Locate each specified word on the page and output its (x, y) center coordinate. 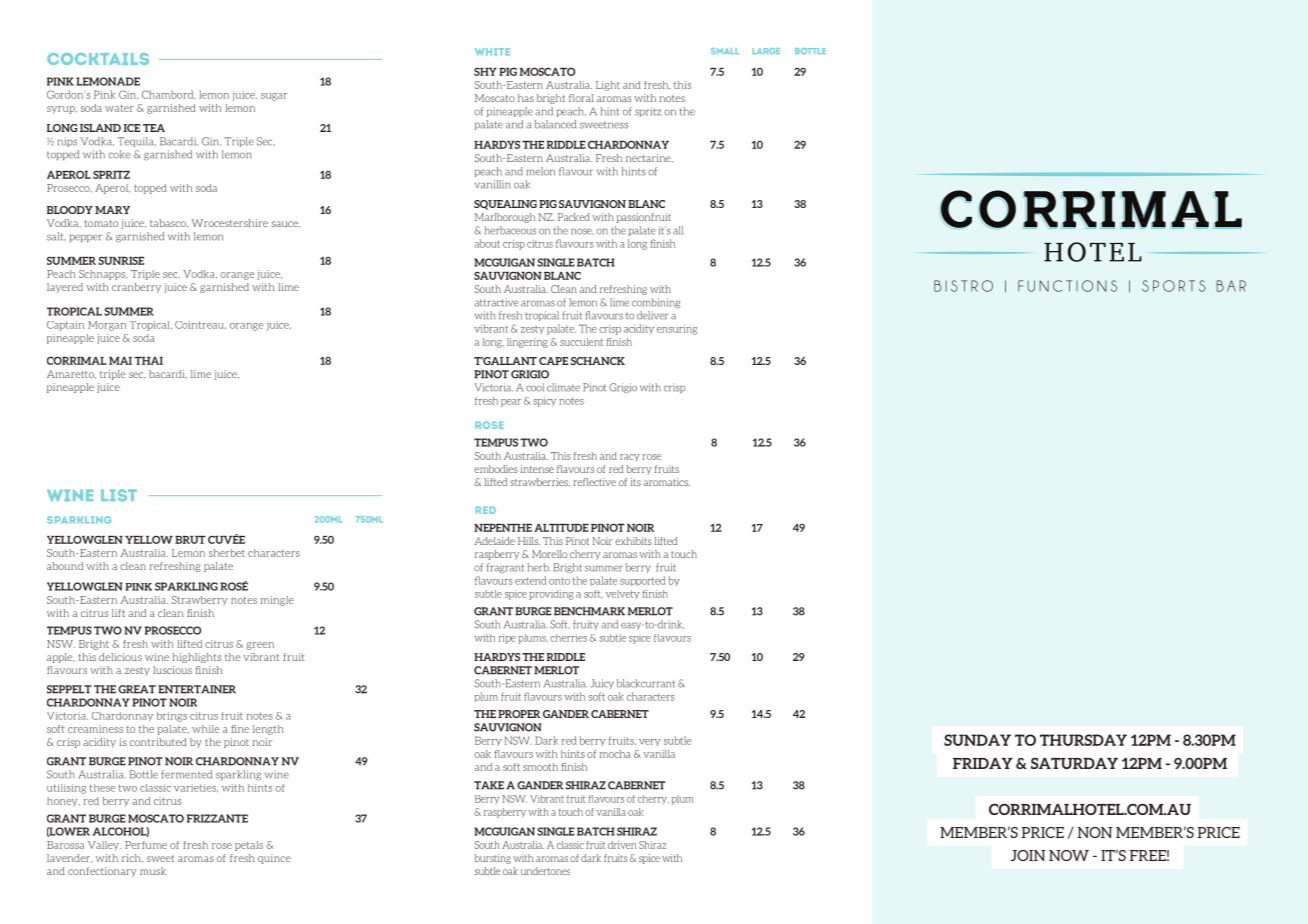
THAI (149, 361)
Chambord (168, 95)
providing (551, 595)
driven (622, 845)
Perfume (146, 845)
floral (581, 98)
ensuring (677, 330)
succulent (581, 342)
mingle (277, 601)
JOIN (1027, 855)
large (766, 51)
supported (642, 581)
